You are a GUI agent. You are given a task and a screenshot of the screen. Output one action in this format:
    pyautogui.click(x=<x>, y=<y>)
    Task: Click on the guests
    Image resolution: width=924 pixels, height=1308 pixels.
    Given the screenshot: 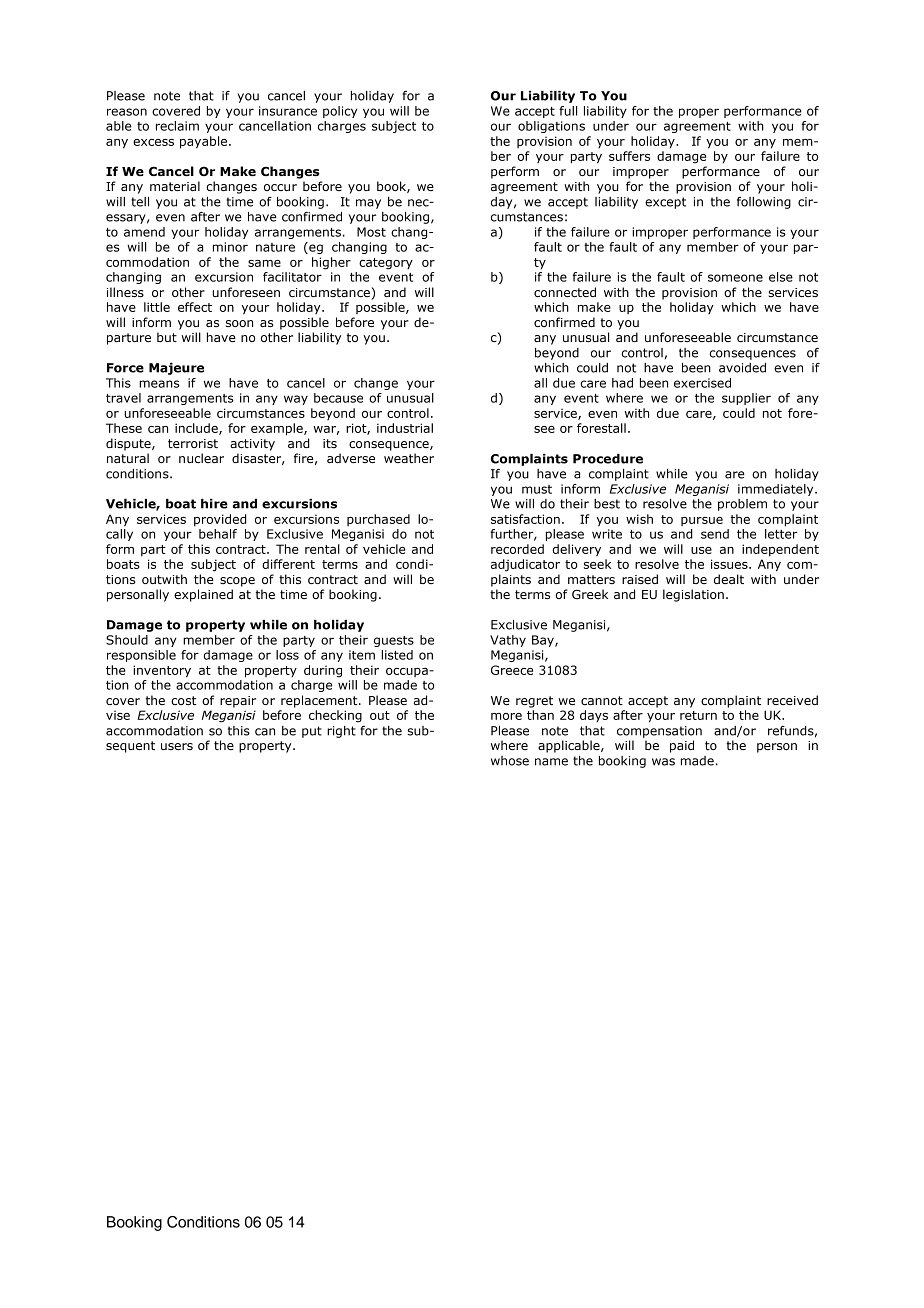 What is the action you would take?
    pyautogui.click(x=394, y=641)
